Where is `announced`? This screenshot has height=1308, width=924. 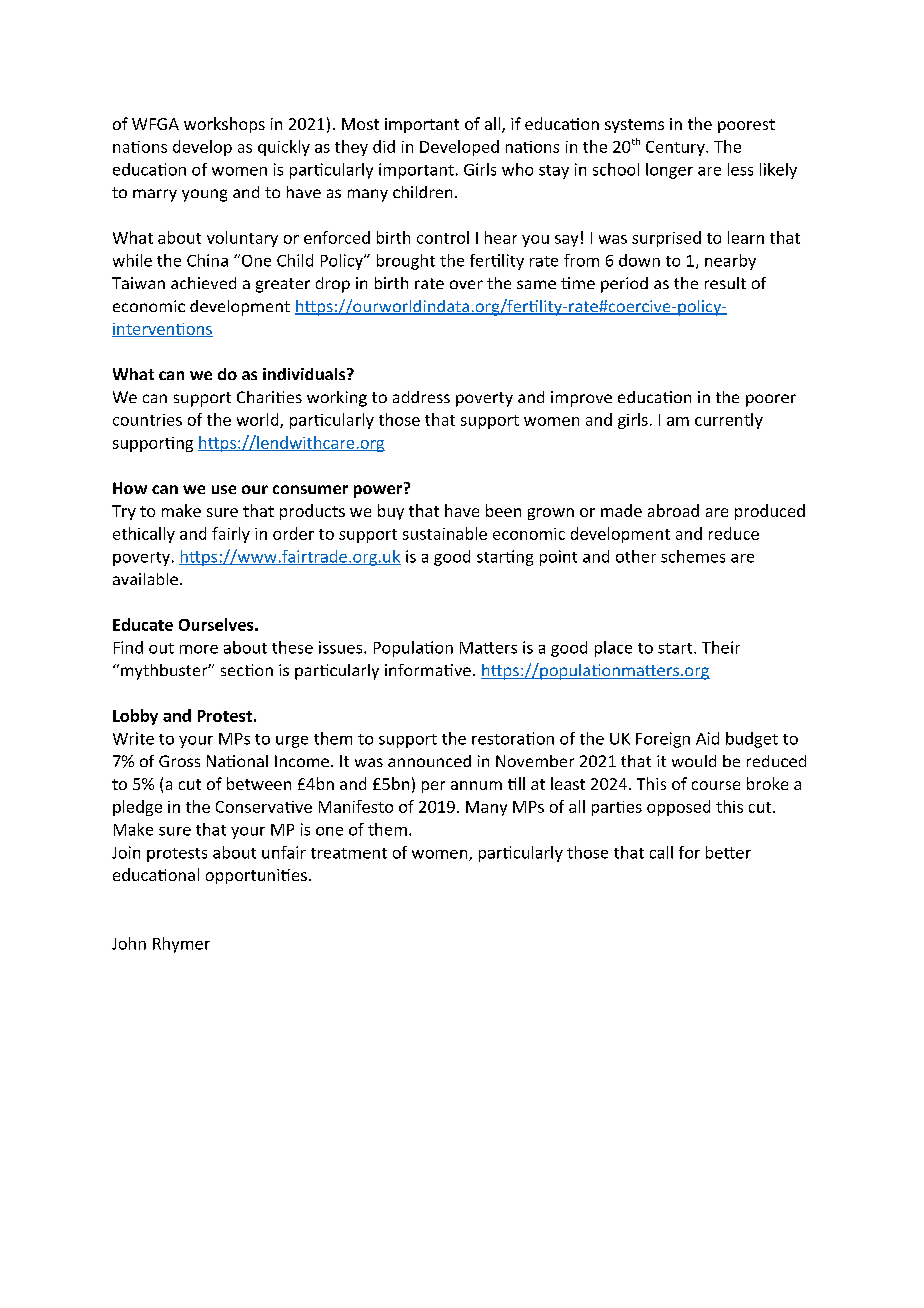
announced is located at coordinates (429, 761).
